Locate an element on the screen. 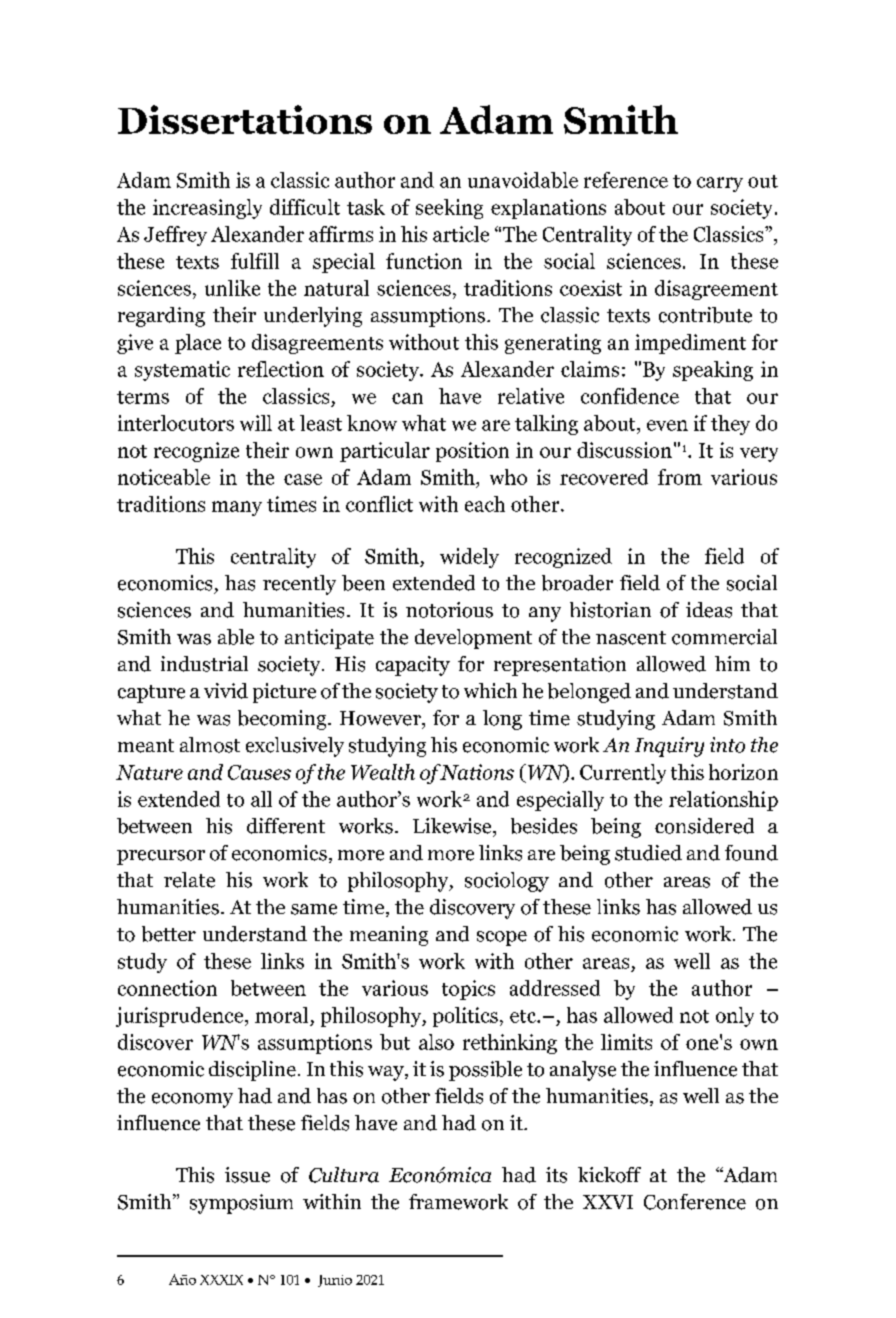 This screenshot has height=1318, width=896. seeking is located at coordinates (449, 209).
